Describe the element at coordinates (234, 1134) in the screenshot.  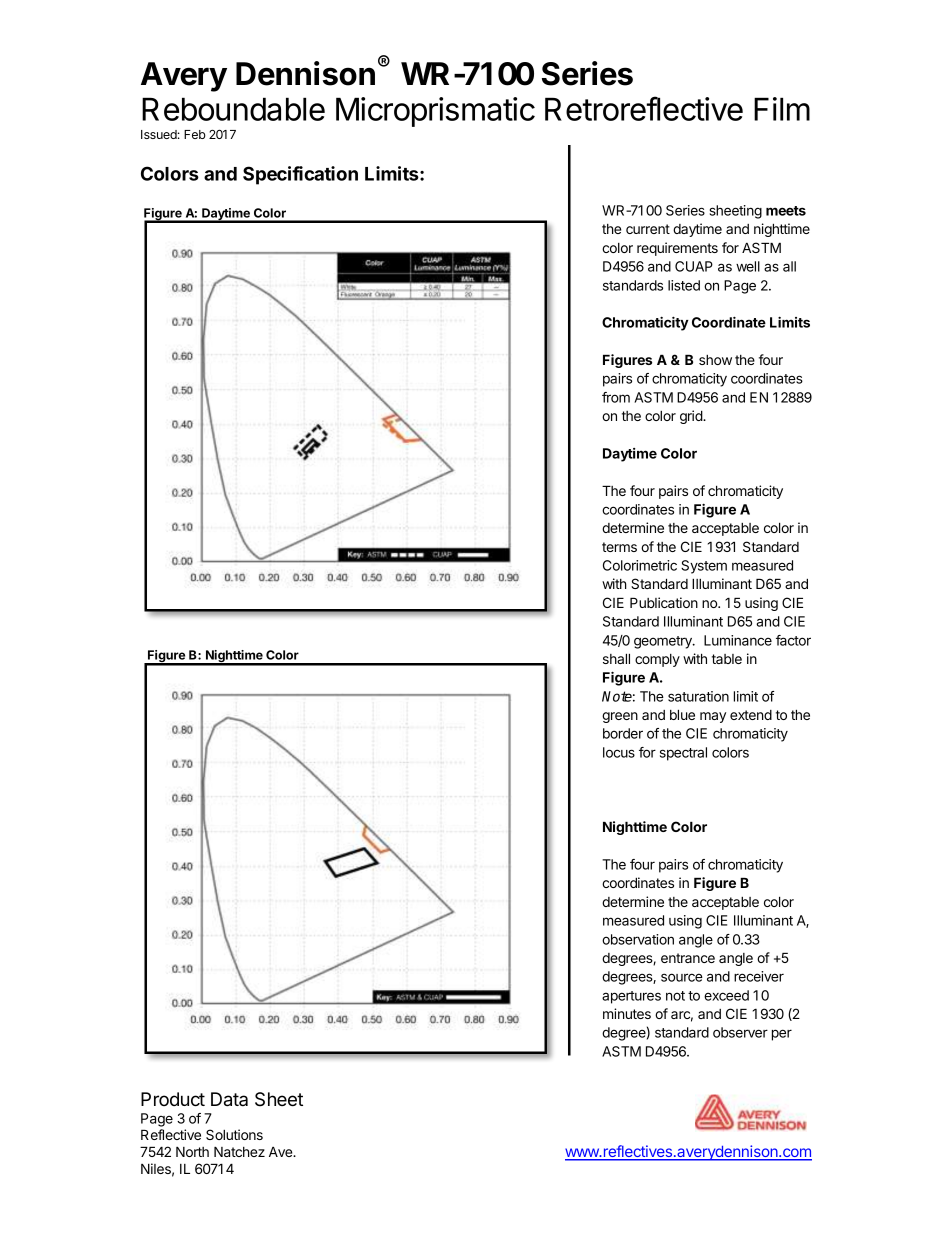
I see `Solutions` at that location.
